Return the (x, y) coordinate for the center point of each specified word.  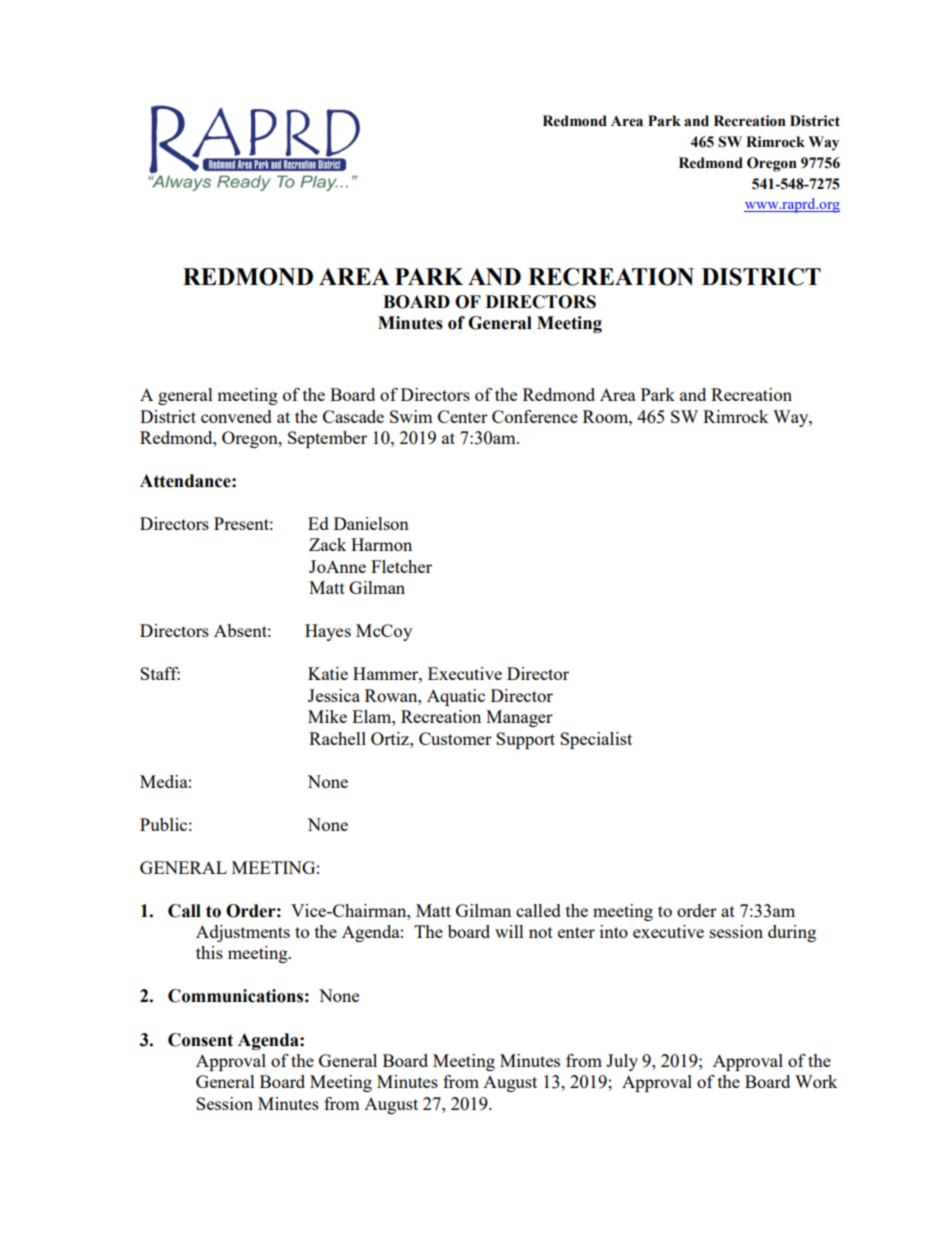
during (792, 933)
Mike (327, 716)
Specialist (596, 740)
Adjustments (243, 933)
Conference (535, 416)
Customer (455, 738)
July (622, 1062)
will (509, 931)
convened (236, 416)
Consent (200, 1040)
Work (816, 1081)
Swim (411, 416)
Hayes (328, 632)
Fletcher (401, 566)
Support (525, 740)
